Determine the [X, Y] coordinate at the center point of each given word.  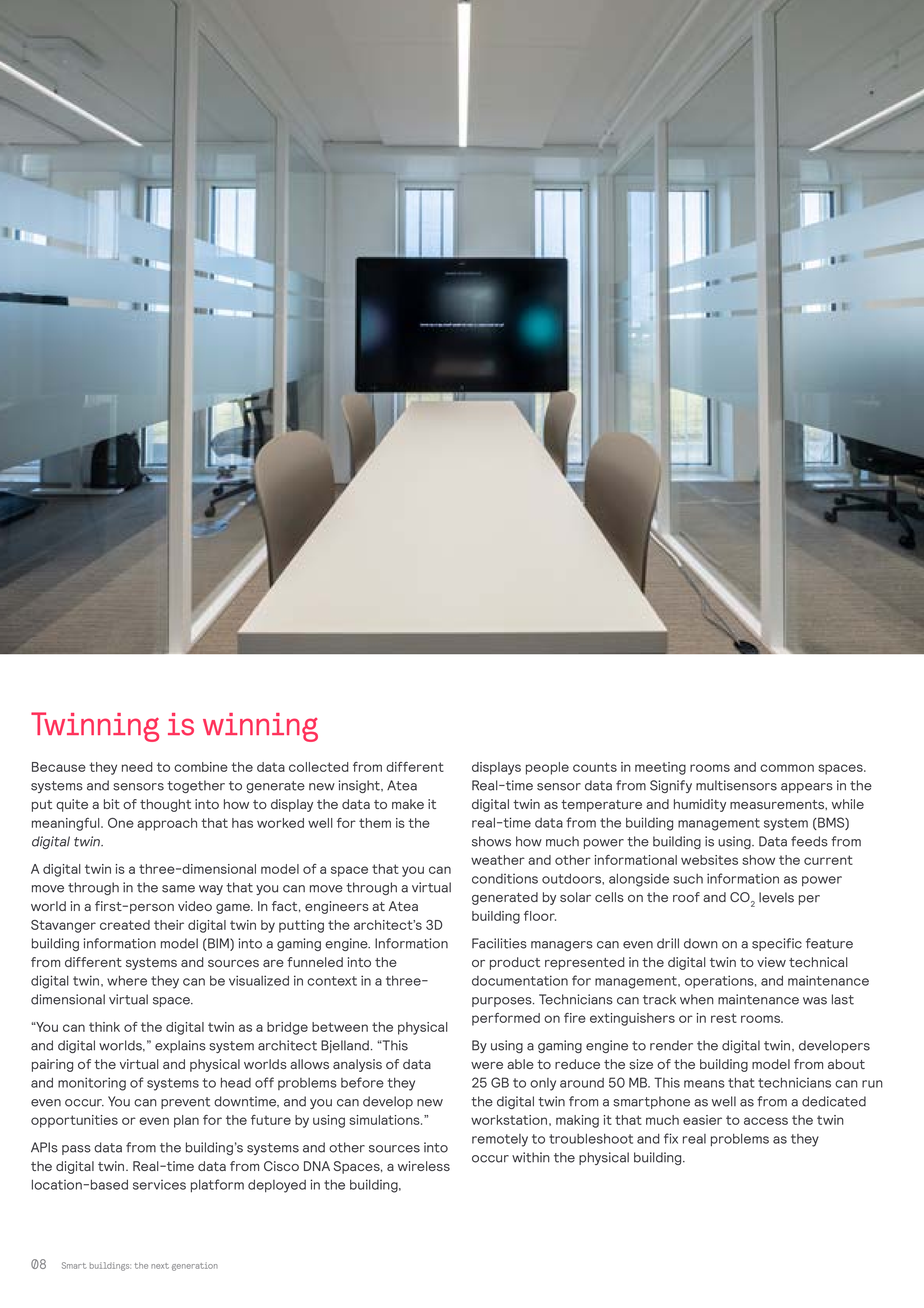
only [543, 1084]
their [169, 925]
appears [807, 788]
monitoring [92, 1084]
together [196, 786]
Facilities [499, 943]
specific [777, 944]
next [160, 1266]
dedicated [834, 1101]
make [408, 804]
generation [195, 1266]
